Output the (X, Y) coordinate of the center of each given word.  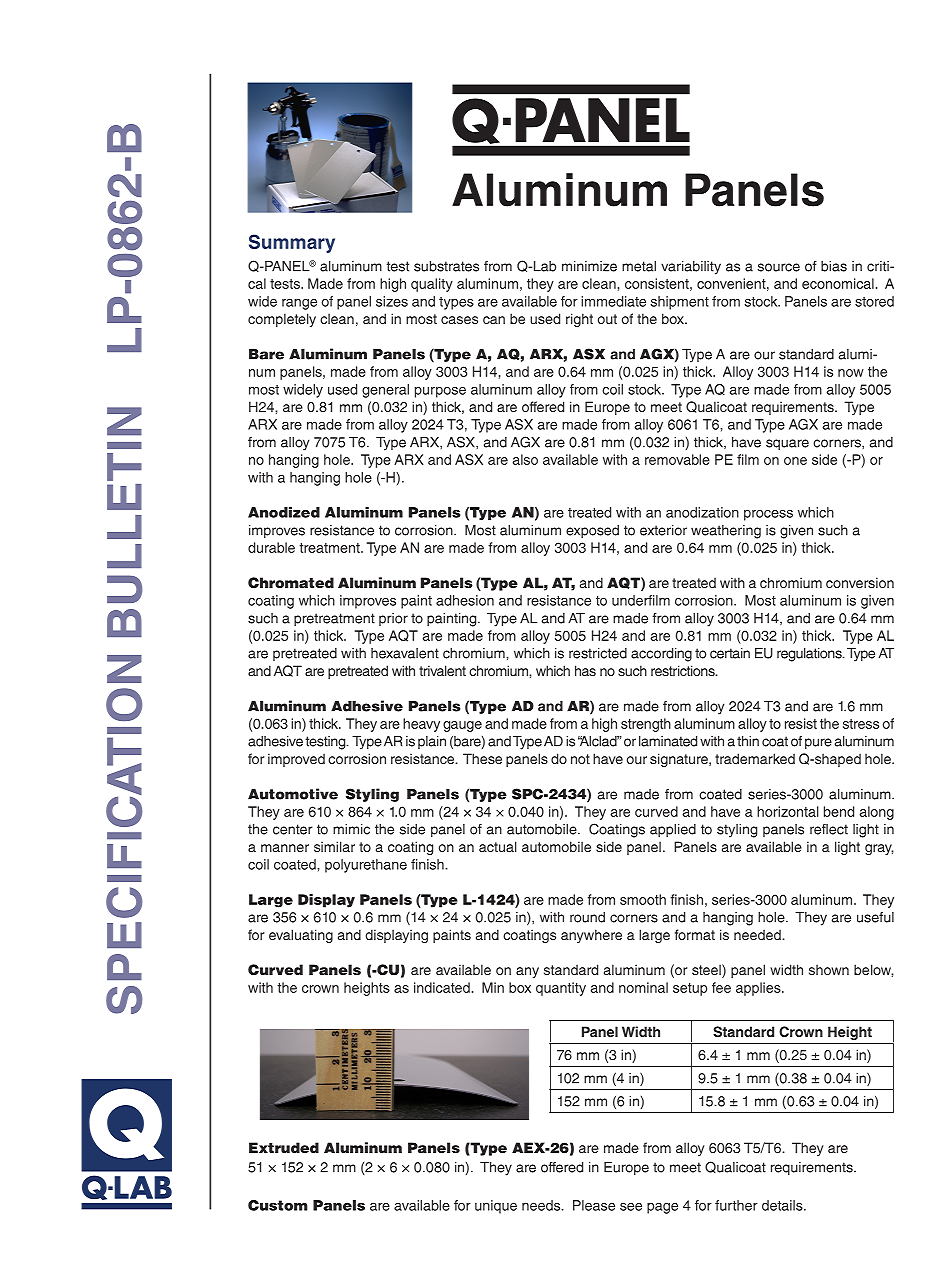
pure (818, 743)
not (580, 759)
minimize (589, 266)
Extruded (284, 1147)
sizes (392, 301)
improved (296, 760)
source (779, 267)
